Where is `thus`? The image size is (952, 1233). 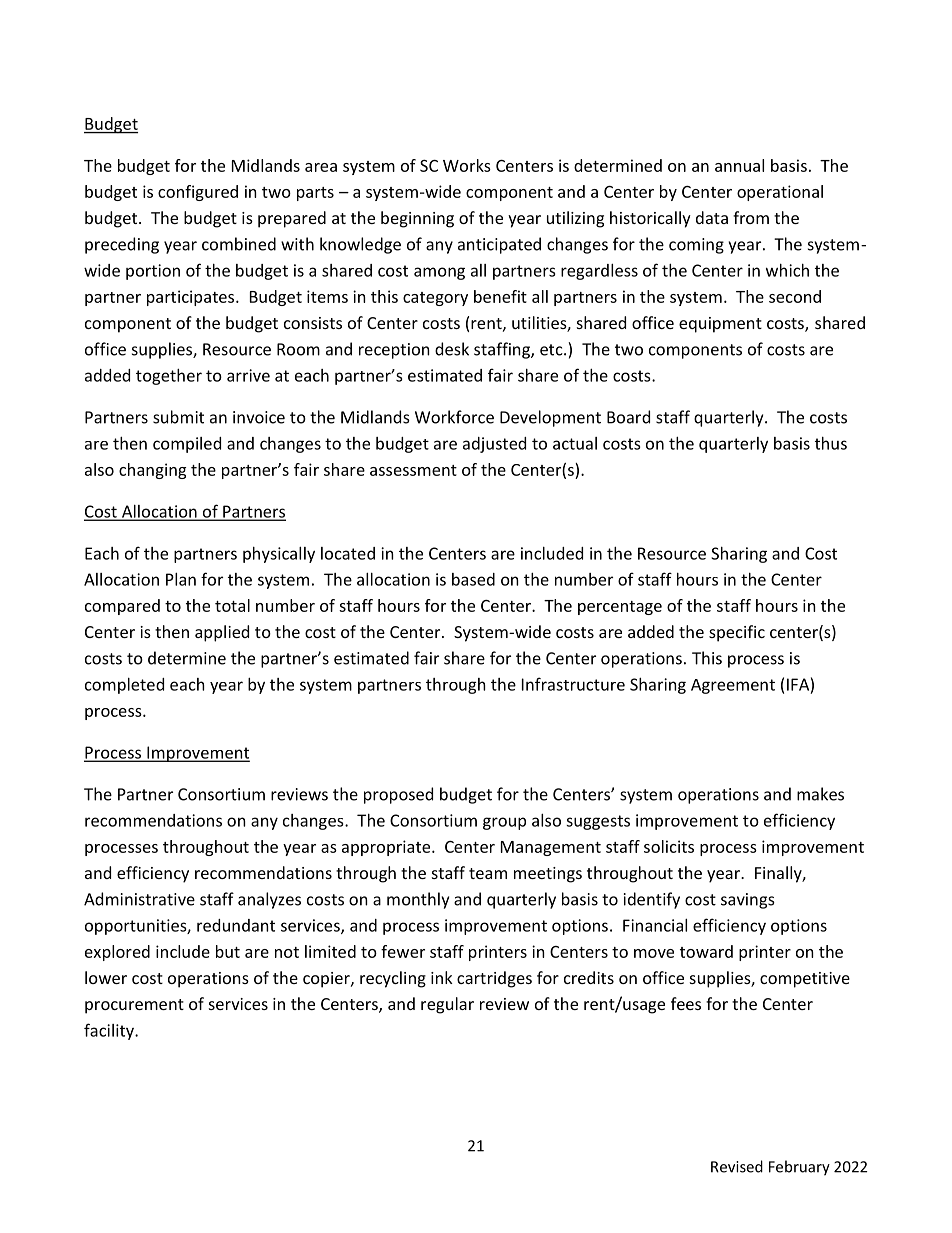
thus is located at coordinates (831, 443).
